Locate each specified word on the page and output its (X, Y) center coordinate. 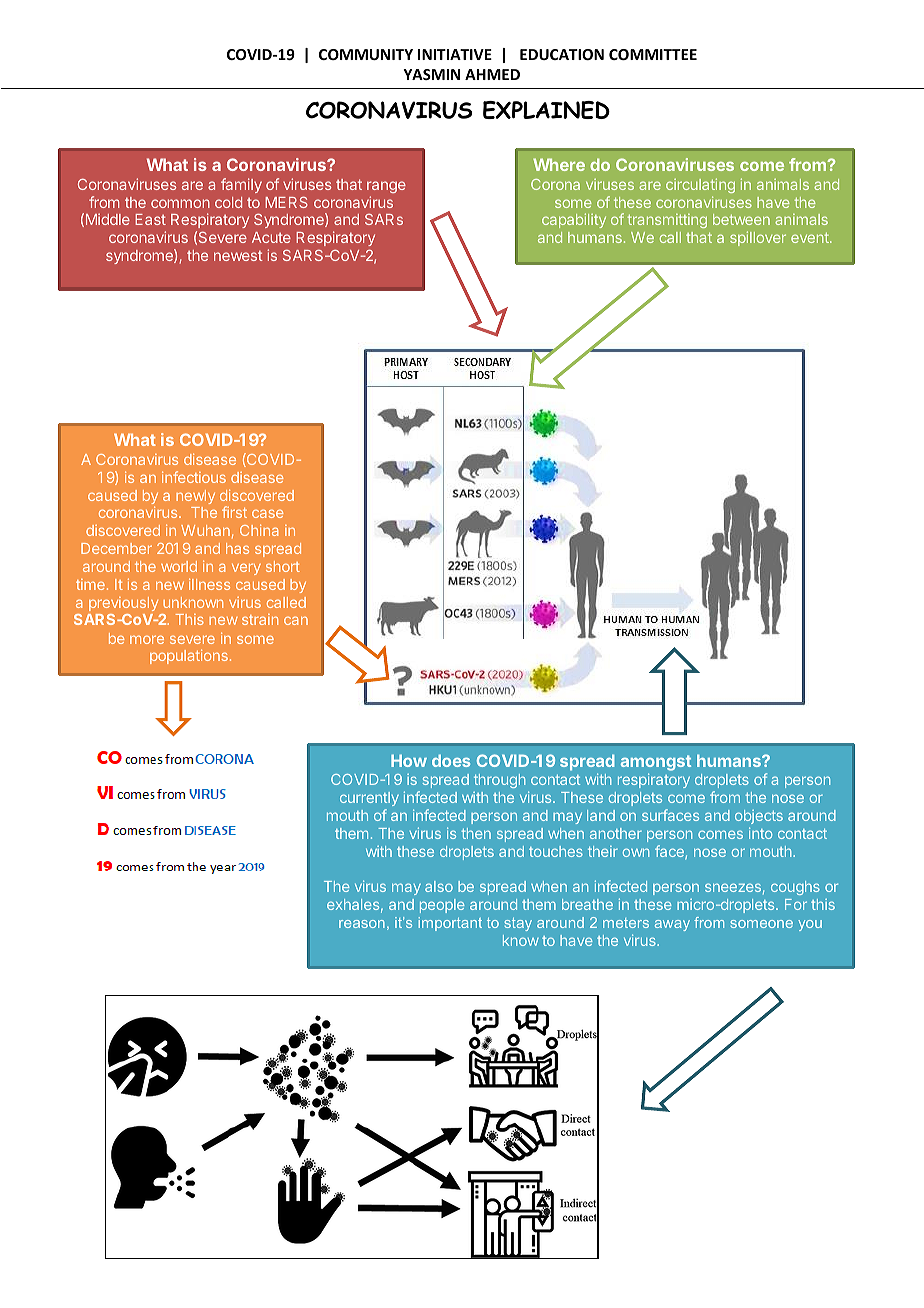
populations (189, 656)
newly (195, 497)
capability (574, 220)
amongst (656, 764)
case (267, 513)
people (442, 906)
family (241, 185)
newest (238, 255)
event (811, 237)
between (741, 219)
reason (362, 924)
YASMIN (431, 74)
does (451, 760)
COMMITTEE (653, 54)
